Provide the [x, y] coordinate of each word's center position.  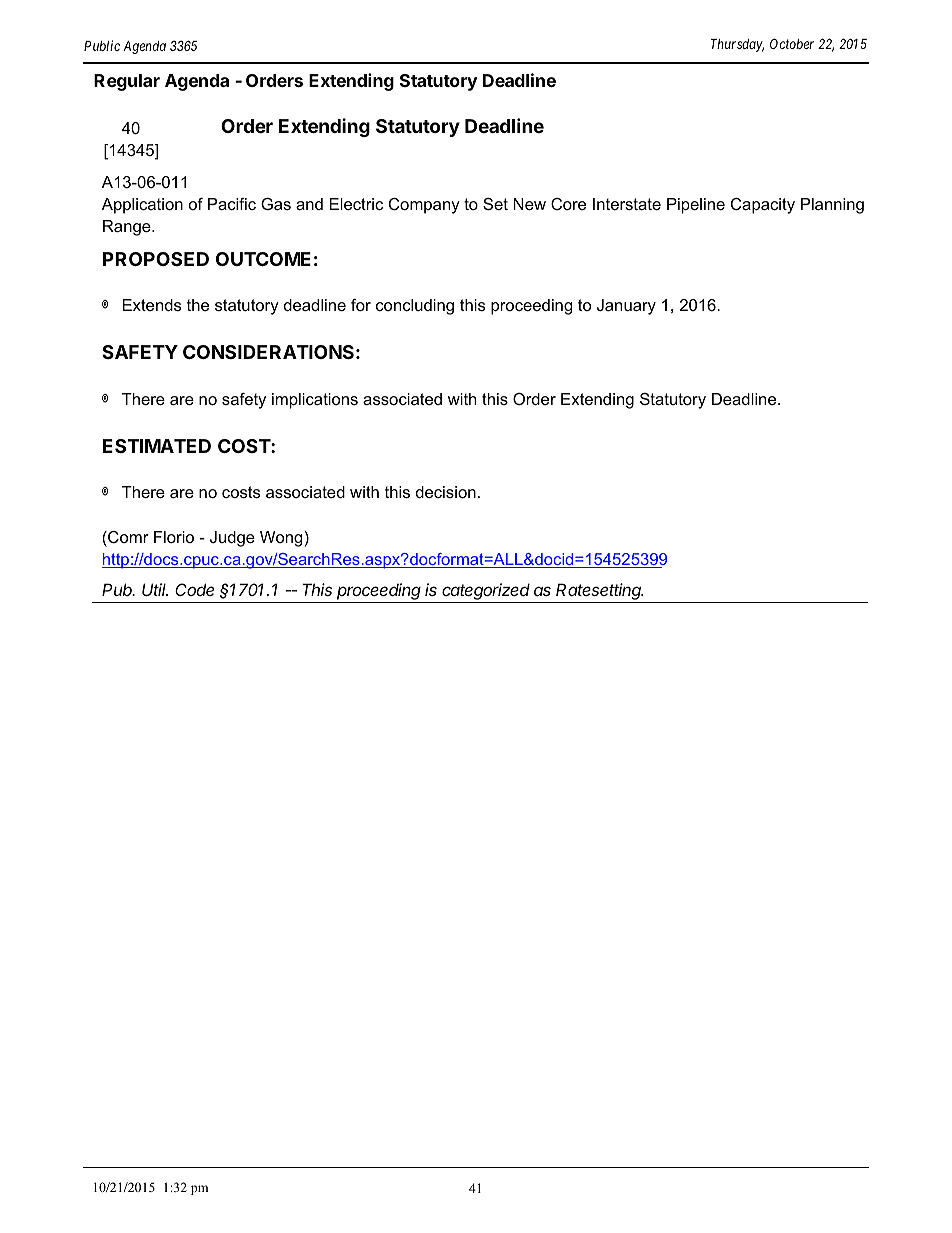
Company [424, 206]
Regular [127, 82]
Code [194, 589]
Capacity [763, 206]
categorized [487, 593]
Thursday [737, 45]
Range [128, 228]
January [626, 307]
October [792, 43]
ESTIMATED [157, 446]
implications [315, 401]
